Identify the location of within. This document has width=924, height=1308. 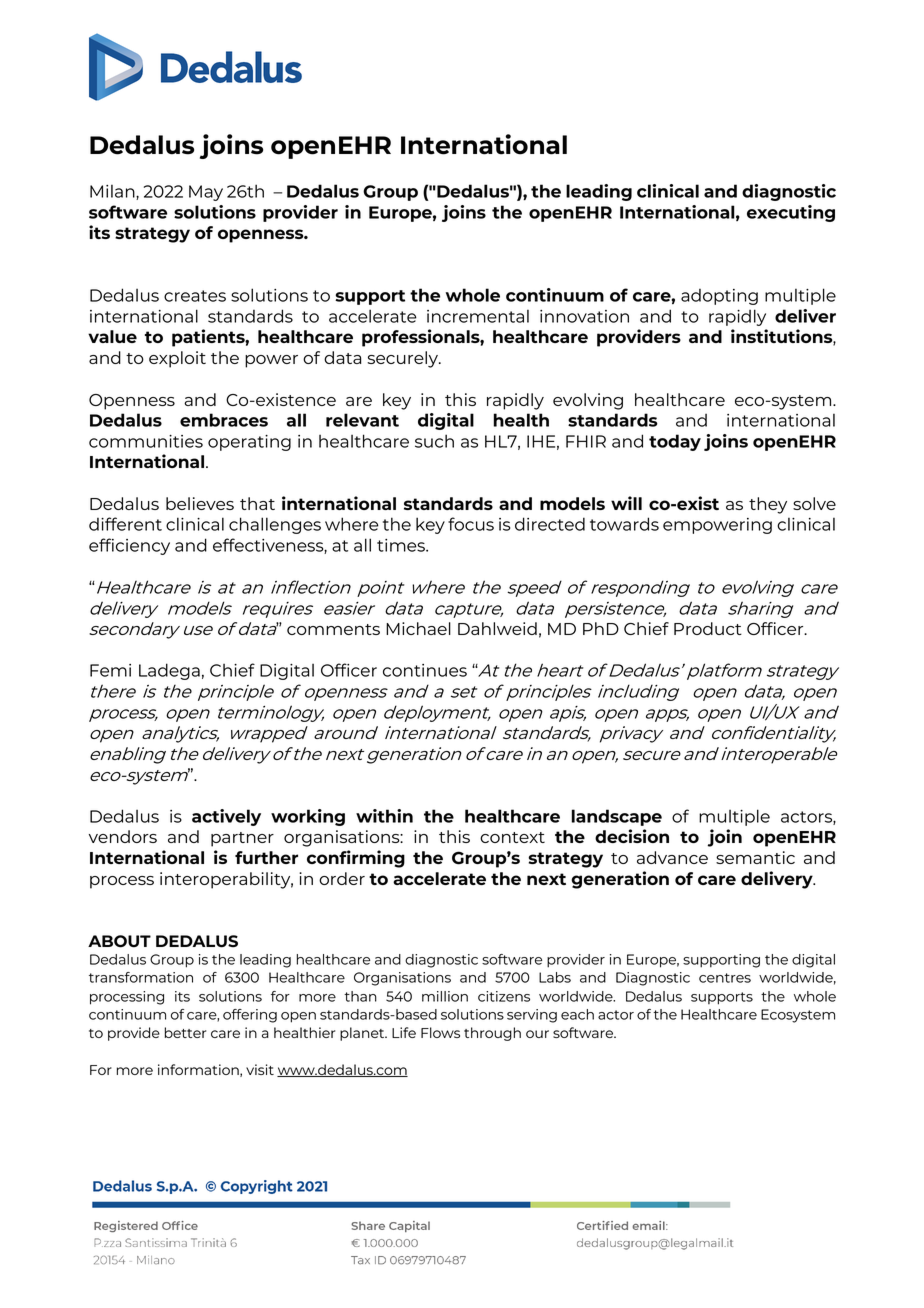
(384, 816).
